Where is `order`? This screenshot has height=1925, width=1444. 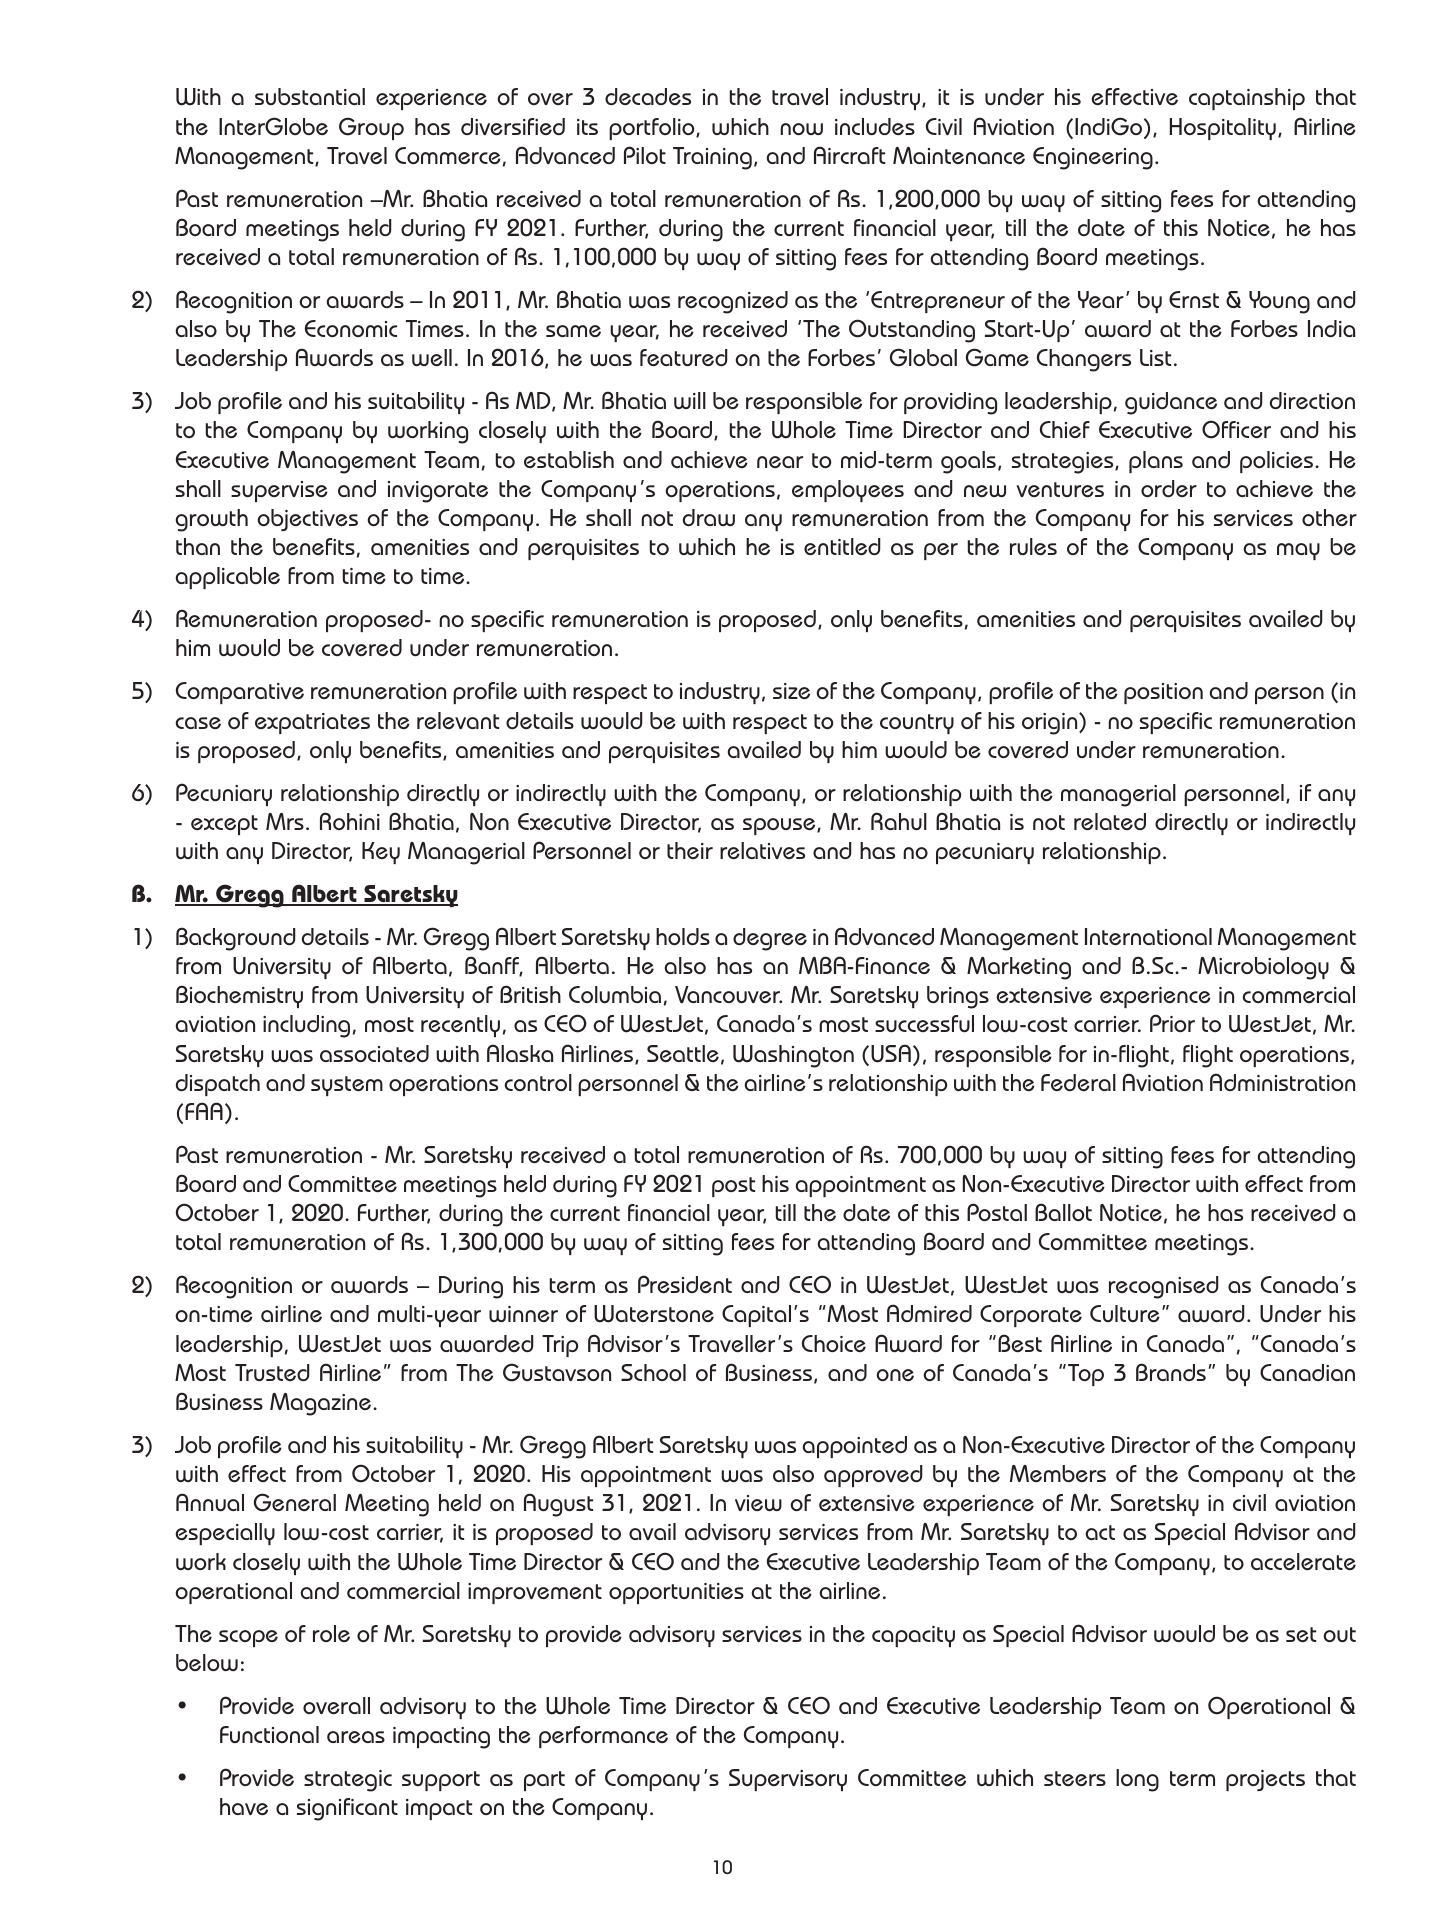 order is located at coordinates (1169, 488).
